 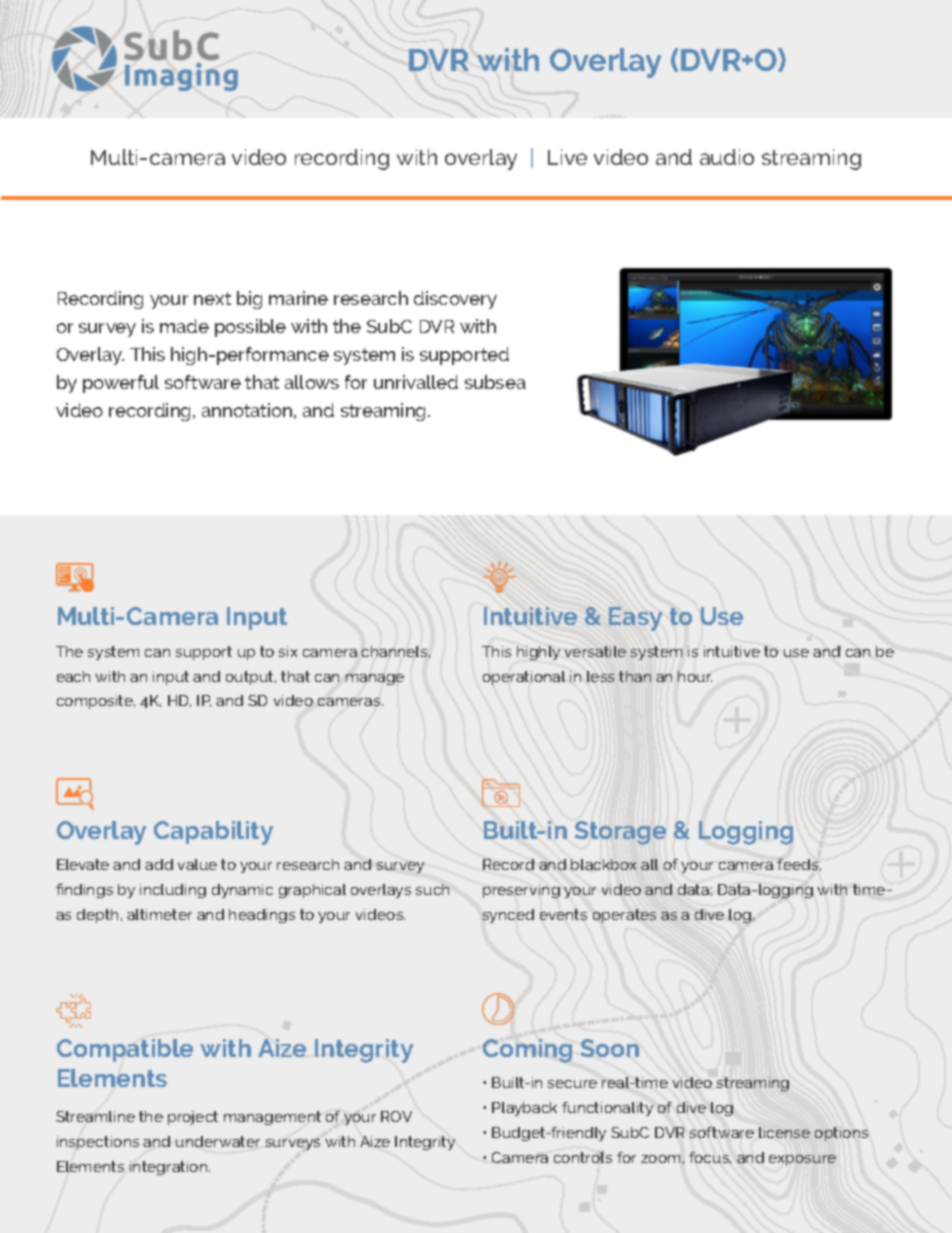 What do you see at coordinates (567, 157) in the screenshot?
I see `Live` at bounding box center [567, 157].
